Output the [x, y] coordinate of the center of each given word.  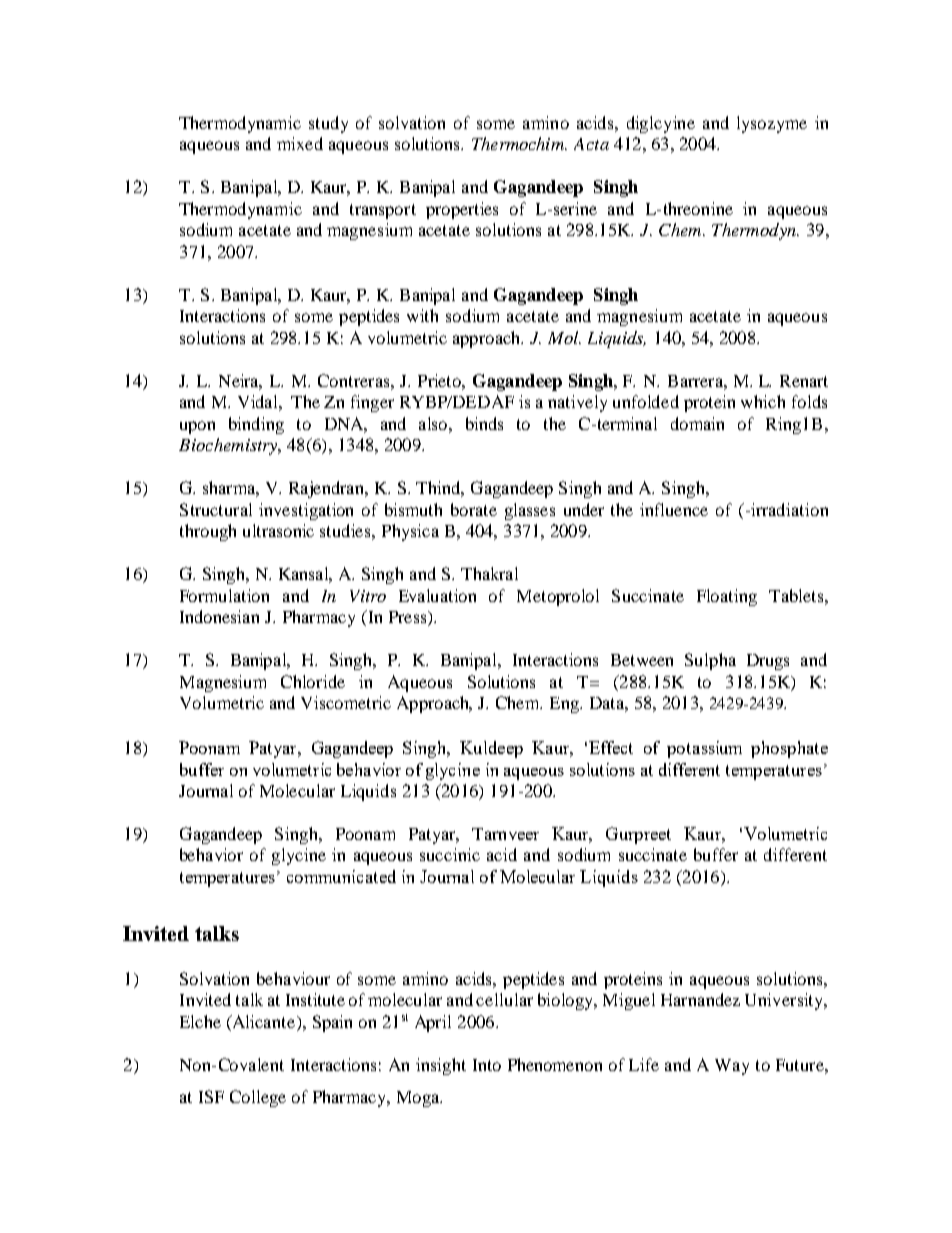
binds [484, 423]
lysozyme [772, 124]
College [258, 1098]
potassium [704, 749]
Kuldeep [491, 749]
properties [462, 210]
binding [256, 425]
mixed [300, 143]
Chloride [313, 681]
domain [697, 423]
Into [487, 1065]
